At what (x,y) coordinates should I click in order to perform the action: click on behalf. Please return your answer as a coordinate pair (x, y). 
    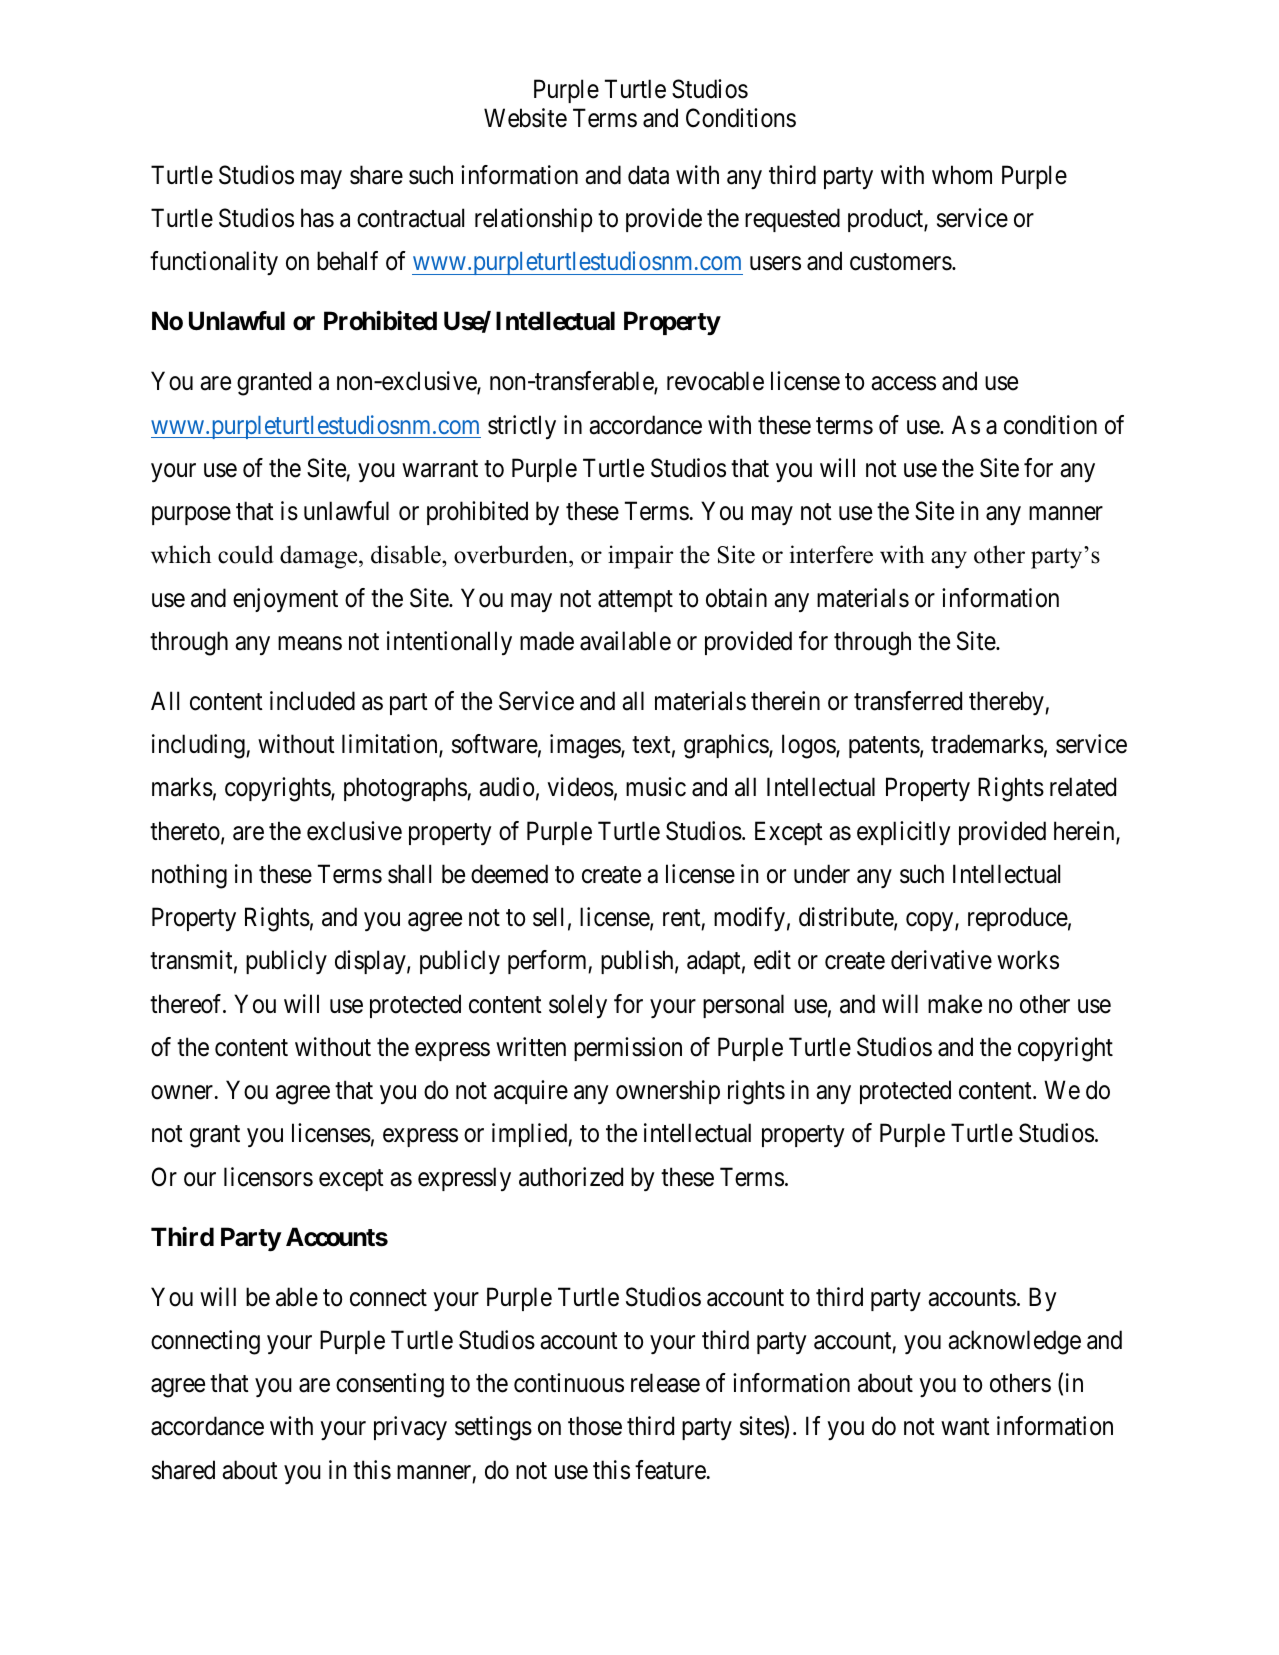
    Looking at the image, I should click on (347, 261).
